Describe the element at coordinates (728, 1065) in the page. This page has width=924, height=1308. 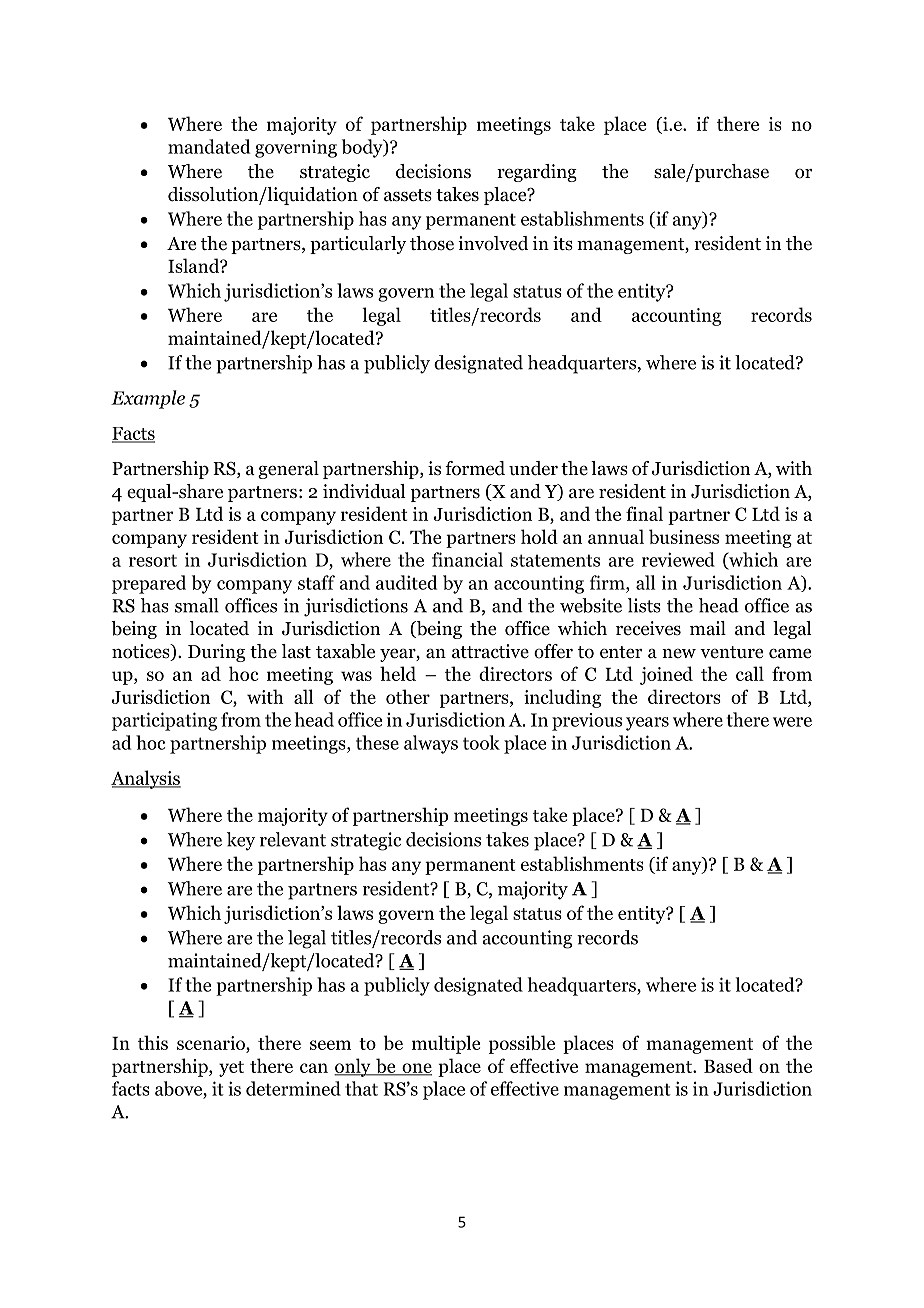
I see `Based` at that location.
